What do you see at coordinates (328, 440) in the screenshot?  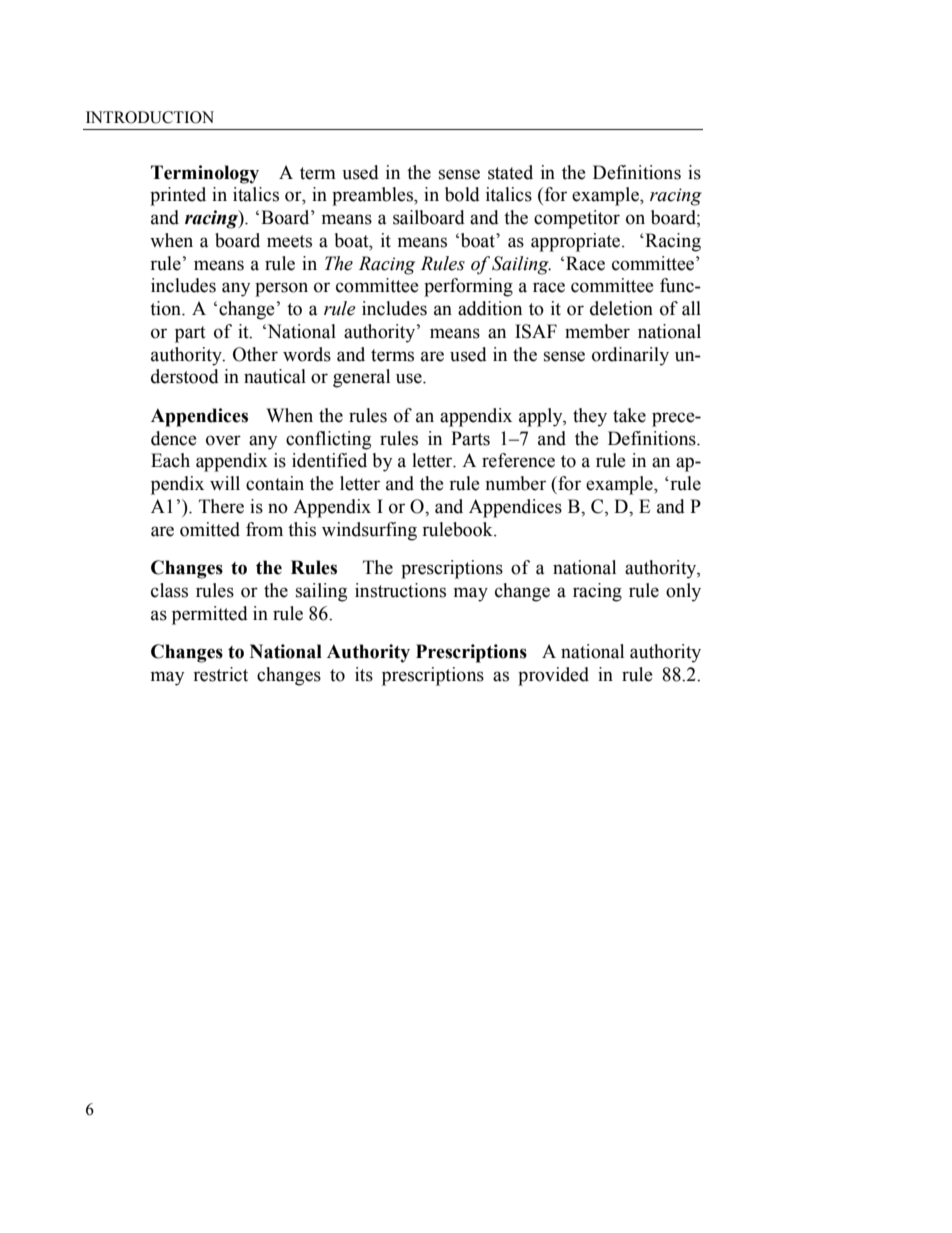 I see `conflicting` at bounding box center [328, 440].
